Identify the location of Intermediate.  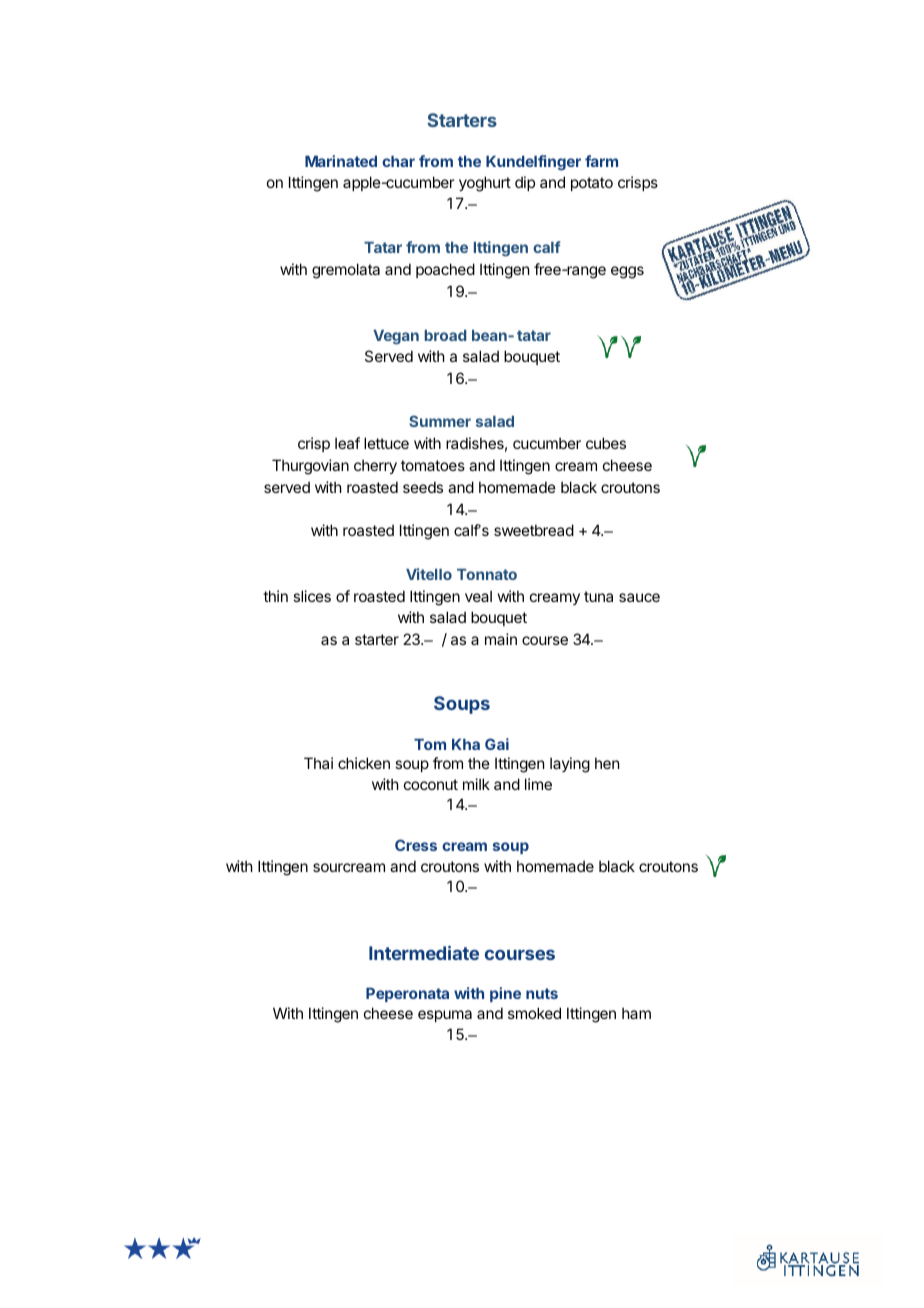
(424, 953).
